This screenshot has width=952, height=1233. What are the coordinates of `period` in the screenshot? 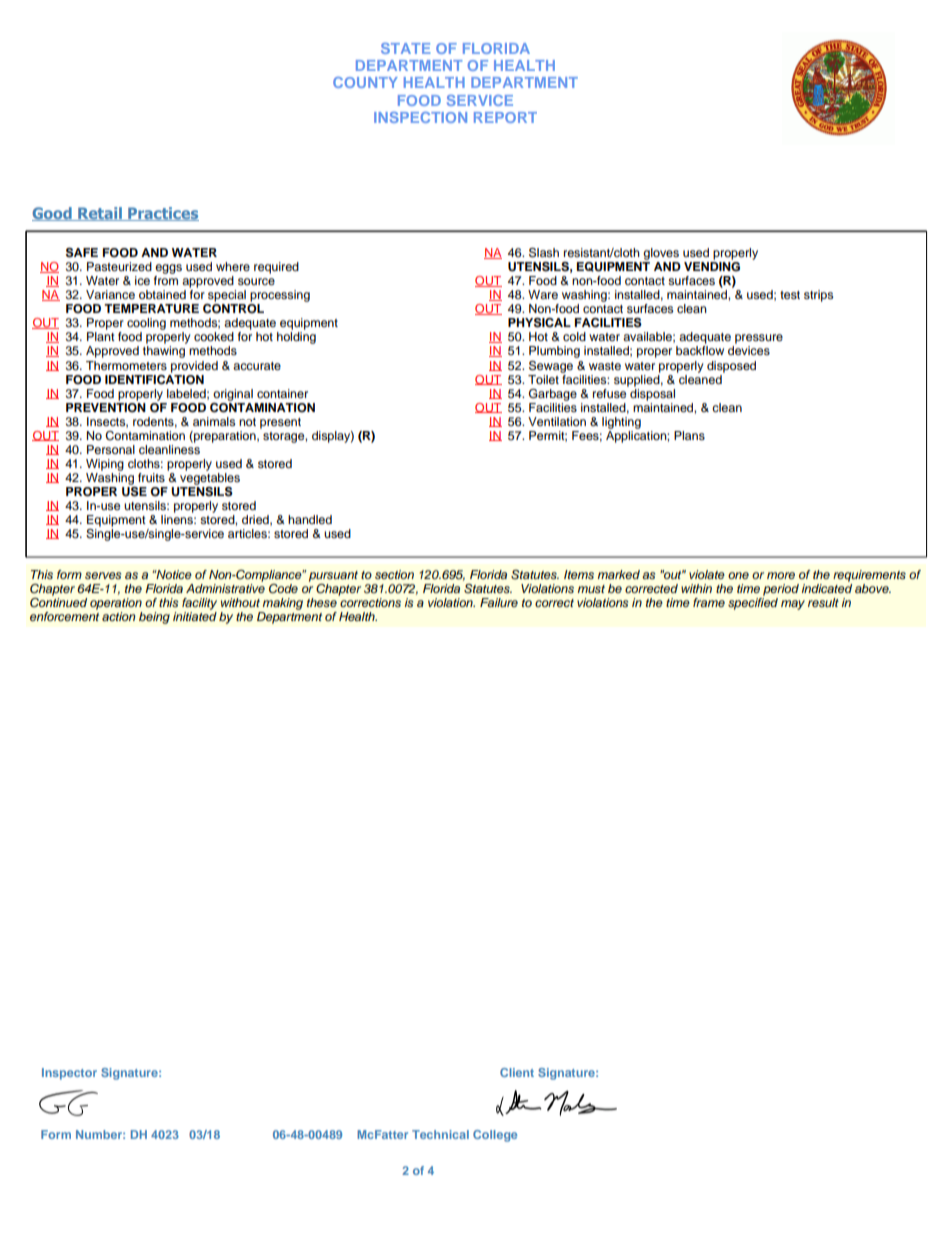 It's located at (781, 590).
